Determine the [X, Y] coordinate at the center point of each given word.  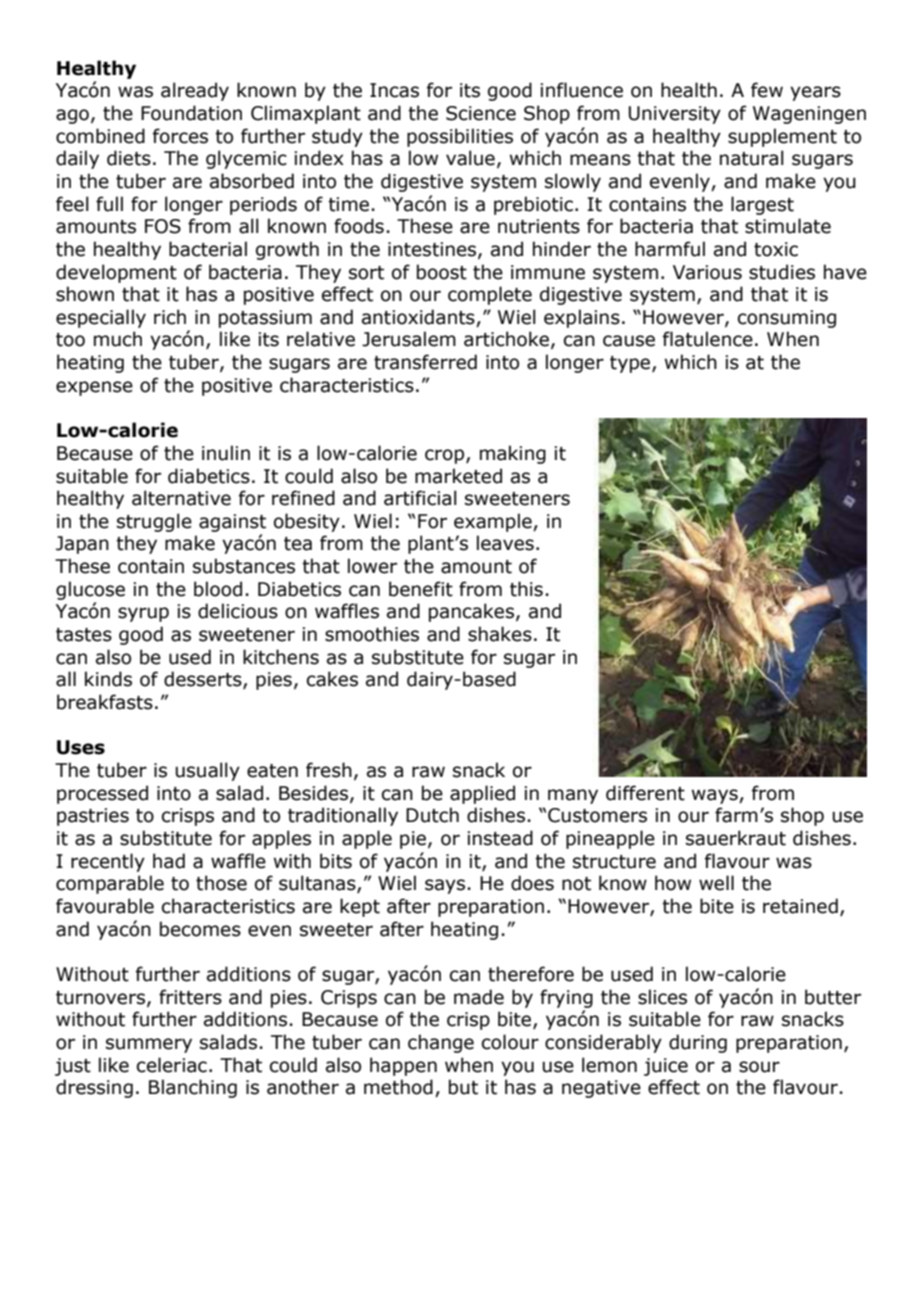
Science [481, 113]
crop [446, 456]
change [441, 1043]
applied [482, 794]
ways [716, 796]
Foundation [191, 113]
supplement [782, 137]
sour [759, 1067]
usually [208, 771]
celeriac [172, 1065]
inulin [226, 453]
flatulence [708, 339]
